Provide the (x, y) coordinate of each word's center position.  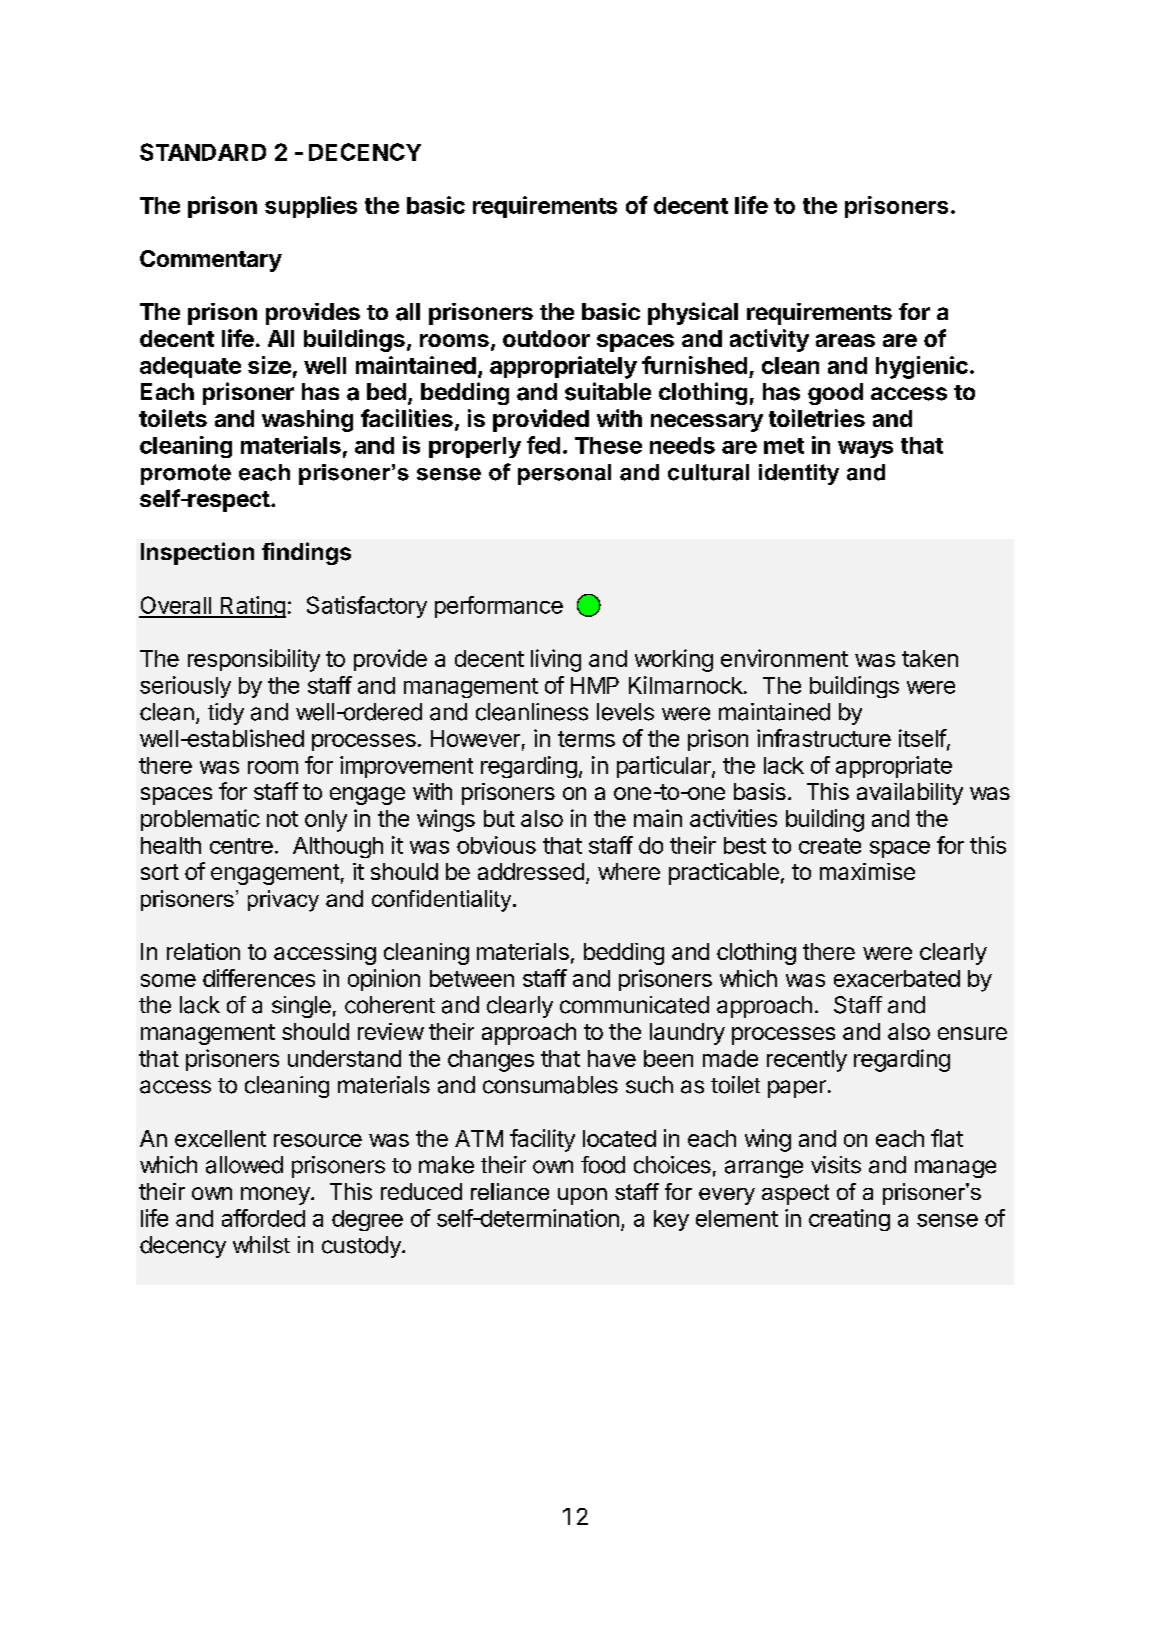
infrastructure (824, 738)
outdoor (546, 338)
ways (865, 449)
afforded (263, 1218)
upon (582, 1196)
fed (543, 445)
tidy (226, 714)
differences (259, 978)
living (556, 660)
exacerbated (897, 978)
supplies (311, 207)
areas (845, 340)
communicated (634, 1005)
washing (307, 420)
